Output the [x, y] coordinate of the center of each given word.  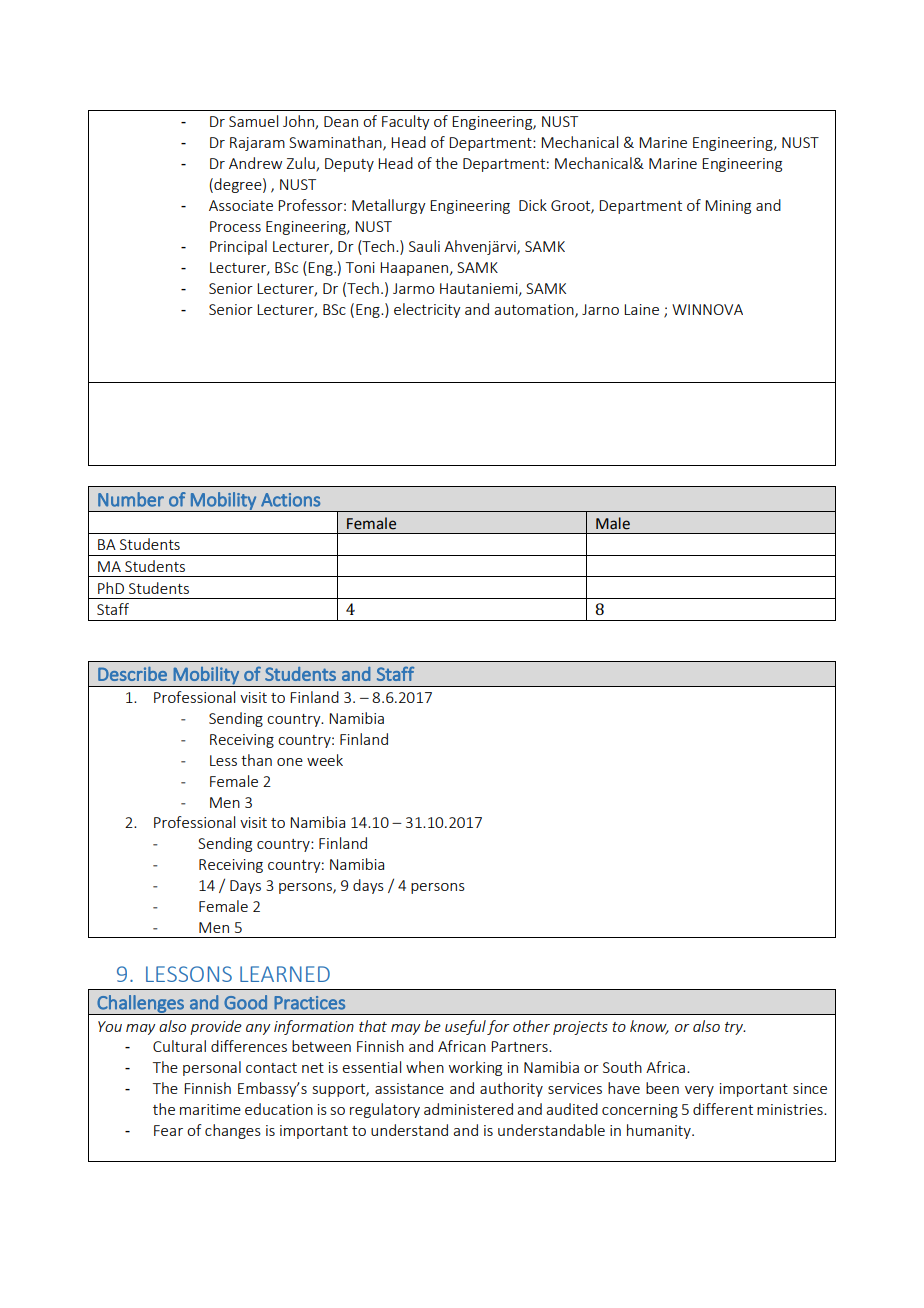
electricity [427, 310]
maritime [210, 1109]
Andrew [255, 163]
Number [131, 499]
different [723, 1109]
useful [465, 1027]
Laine [641, 309]
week [325, 760]
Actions [290, 500]
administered [468, 1109]
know [649, 1027]
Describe [132, 674]
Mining [728, 207]
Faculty [406, 122]
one [290, 762]
